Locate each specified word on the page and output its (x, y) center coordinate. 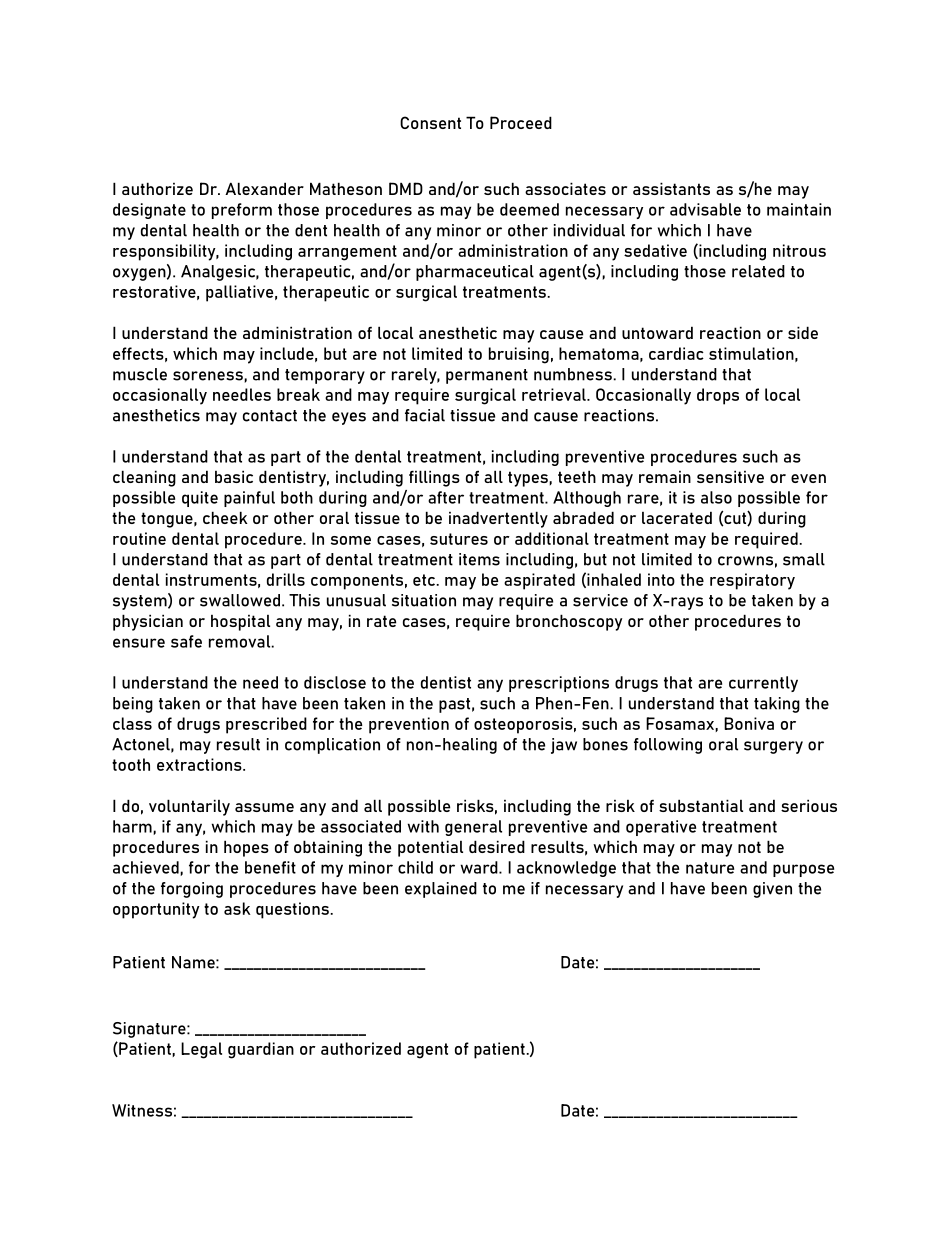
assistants (671, 188)
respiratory (752, 581)
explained (441, 890)
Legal (201, 1050)
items (479, 559)
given (772, 890)
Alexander (264, 188)
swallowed (240, 600)
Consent (430, 122)
